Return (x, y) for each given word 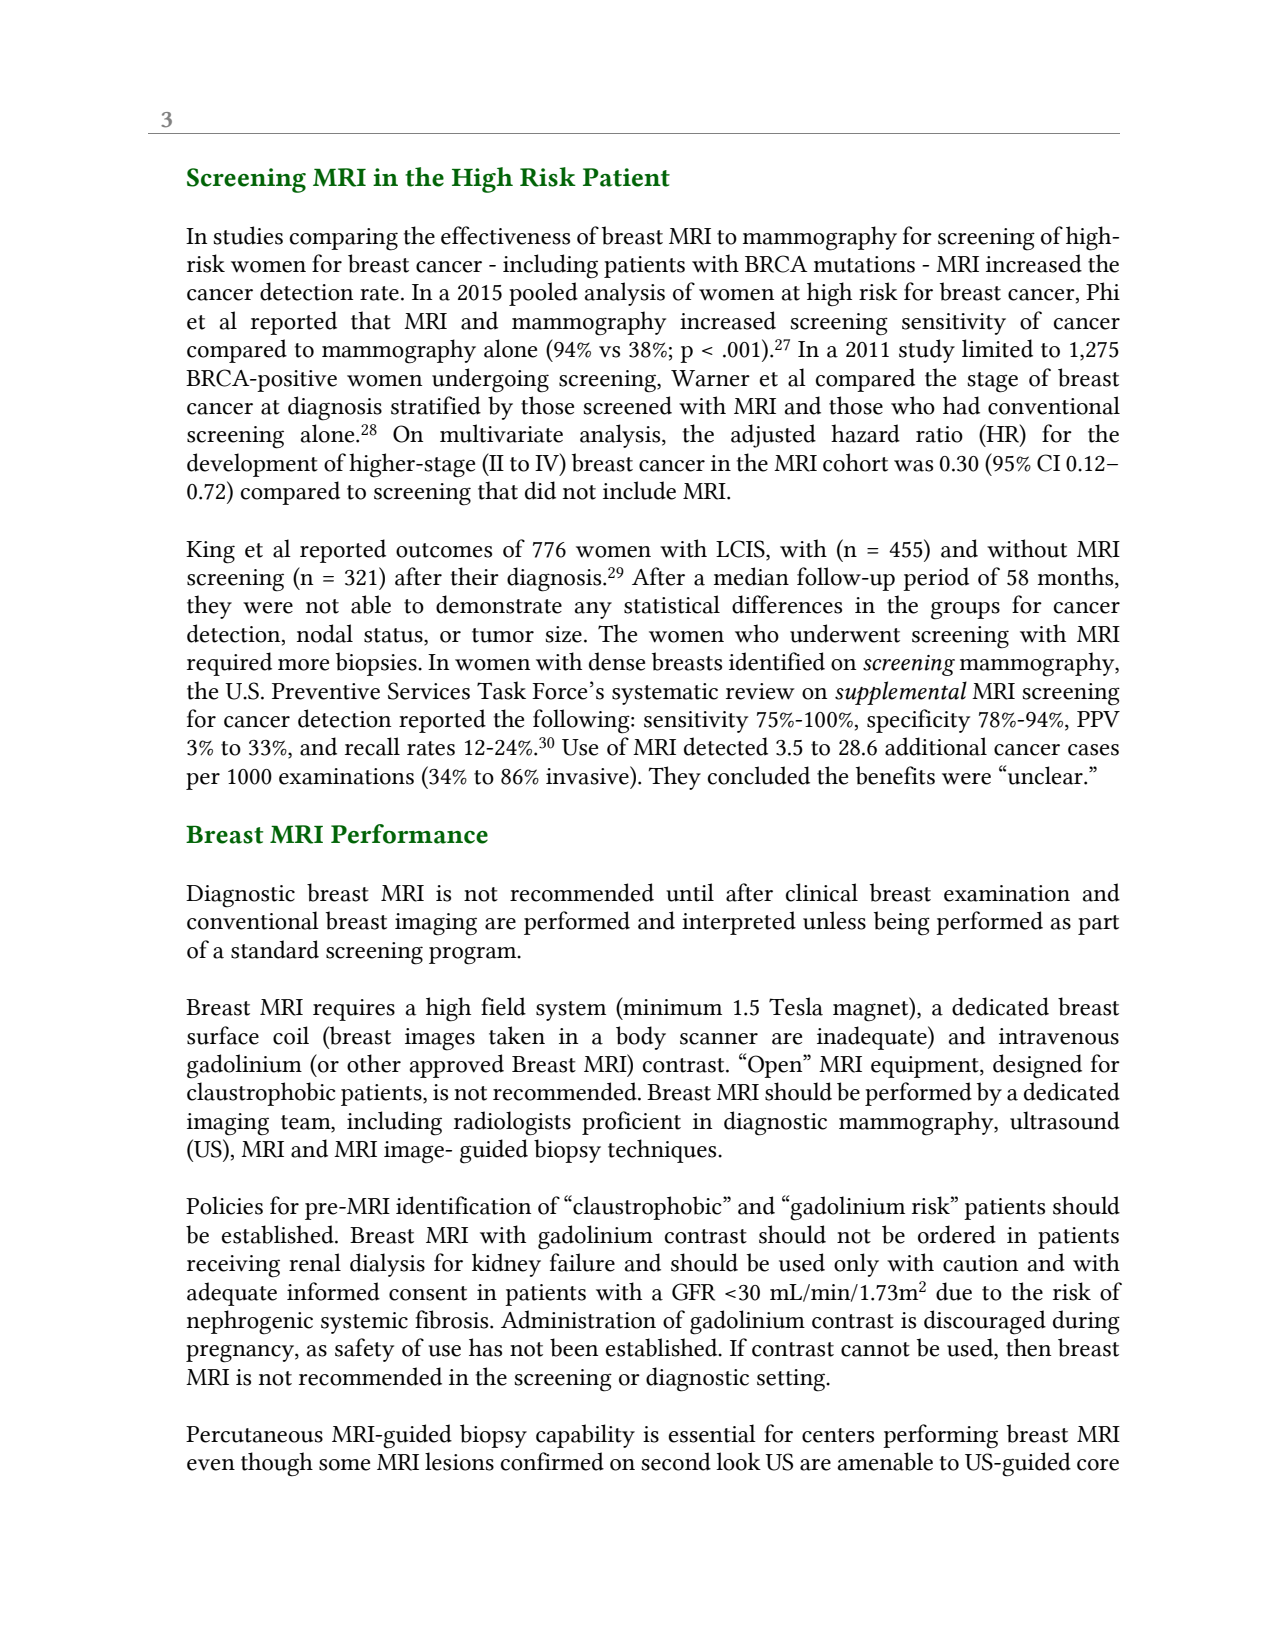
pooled (543, 294)
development (252, 465)
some (344, 1465)
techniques (663, 1151)
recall (372, 746)
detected (726, 746)
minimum (671, 1006)
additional (936, 746)
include (639, 490)
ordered (957, 1234)
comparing (344, 239)
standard (275, 949)
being (902, 923)
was (913, 466)
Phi (1103, 291)
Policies (224, 1205)
